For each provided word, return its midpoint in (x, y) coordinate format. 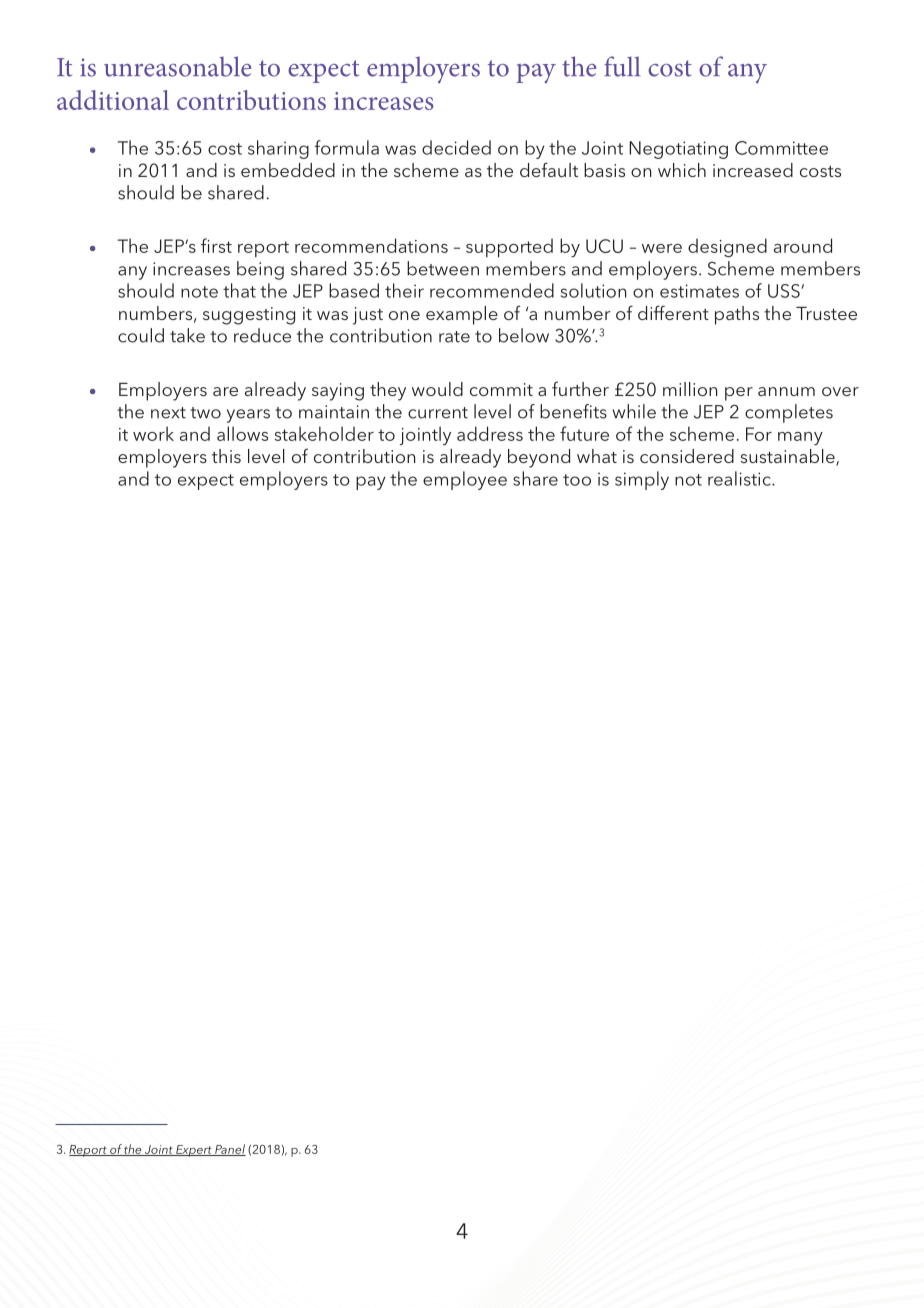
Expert (194, 1151)
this (226, 456)
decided (456, 147)
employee (465, 480)
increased (753, 170)
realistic (740, 478)
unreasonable (177, 66)
